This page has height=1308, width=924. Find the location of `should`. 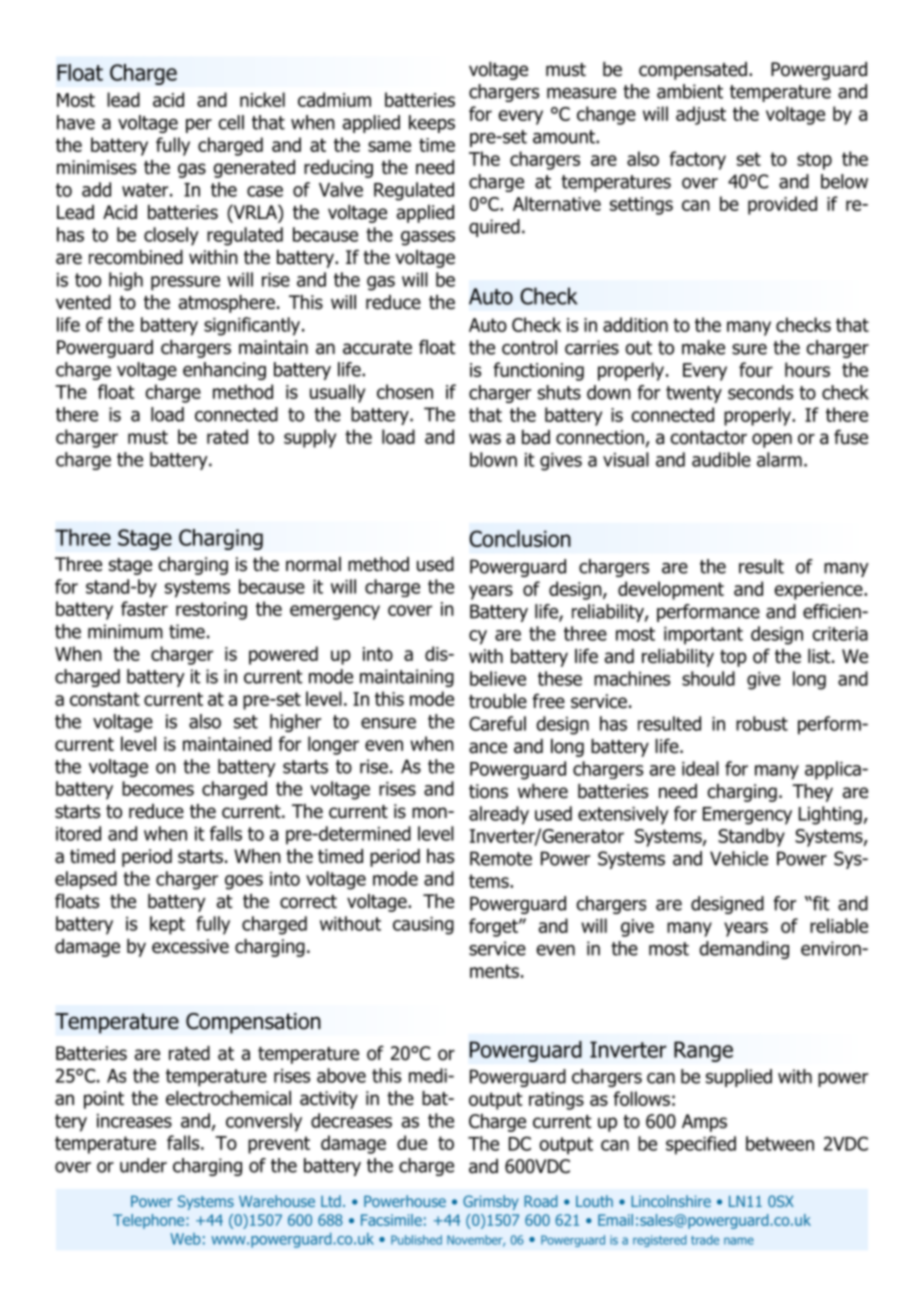

should is located at coordinates (708, 678).
